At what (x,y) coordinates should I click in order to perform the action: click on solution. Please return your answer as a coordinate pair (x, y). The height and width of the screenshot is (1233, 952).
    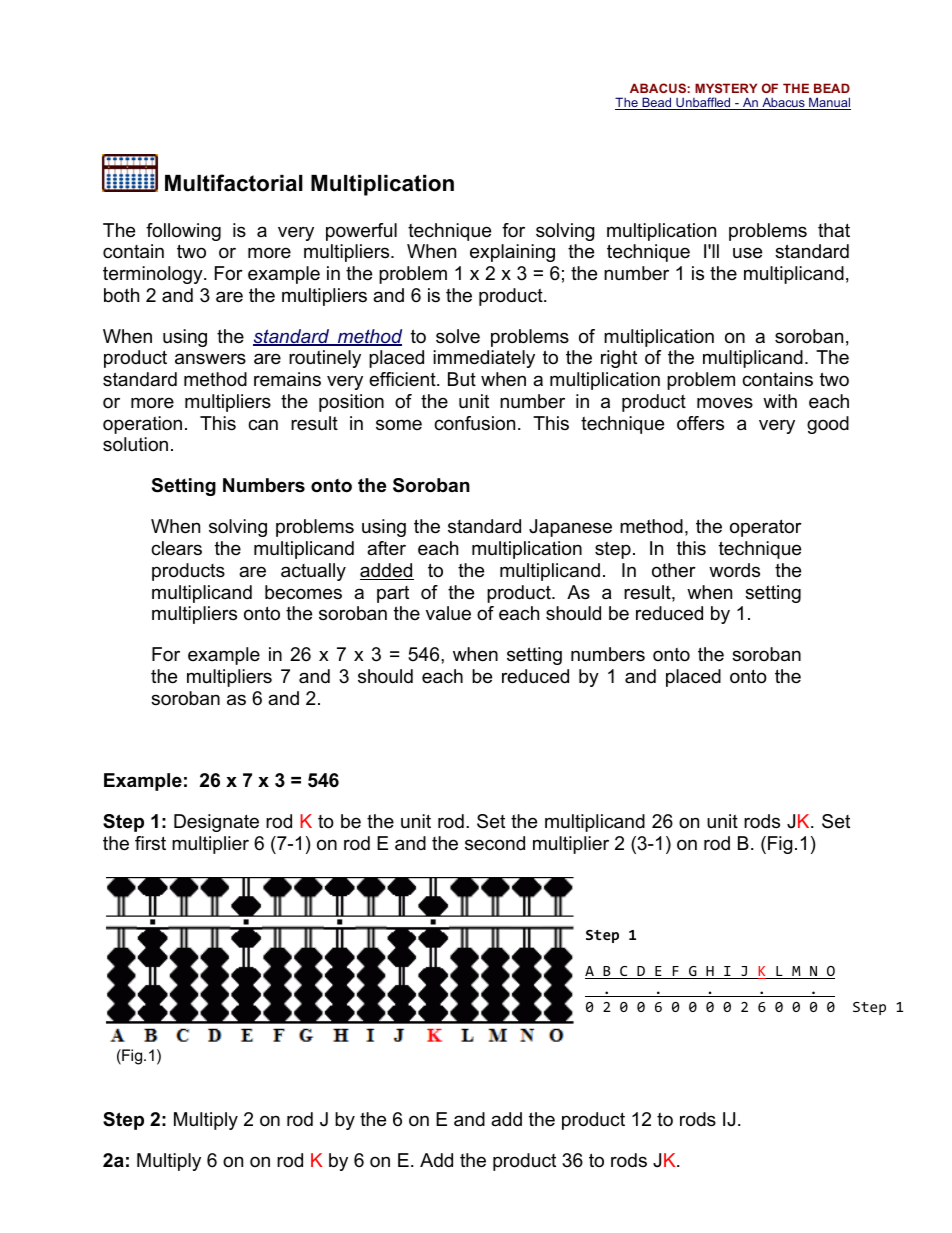
    Looking at the image, I should click on (135, 444).
